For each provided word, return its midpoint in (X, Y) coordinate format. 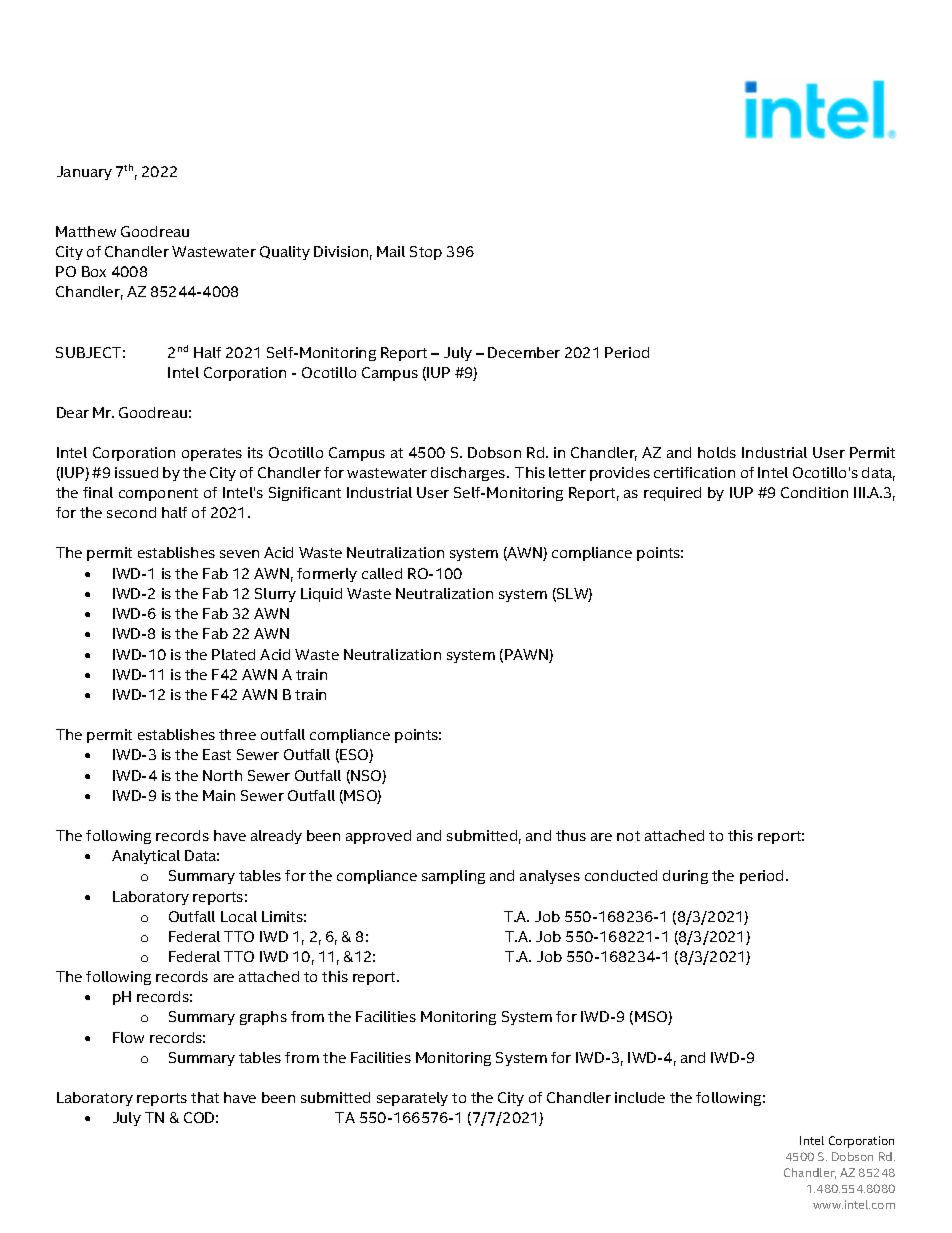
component (158, 494)
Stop (426, 253)
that (205, 1097)
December (524, 352)
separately (412, 1099)
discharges (469, 474)
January (84, 173)
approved (378, 837)
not (628, 836)
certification (694, 472)
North (222, 775)
